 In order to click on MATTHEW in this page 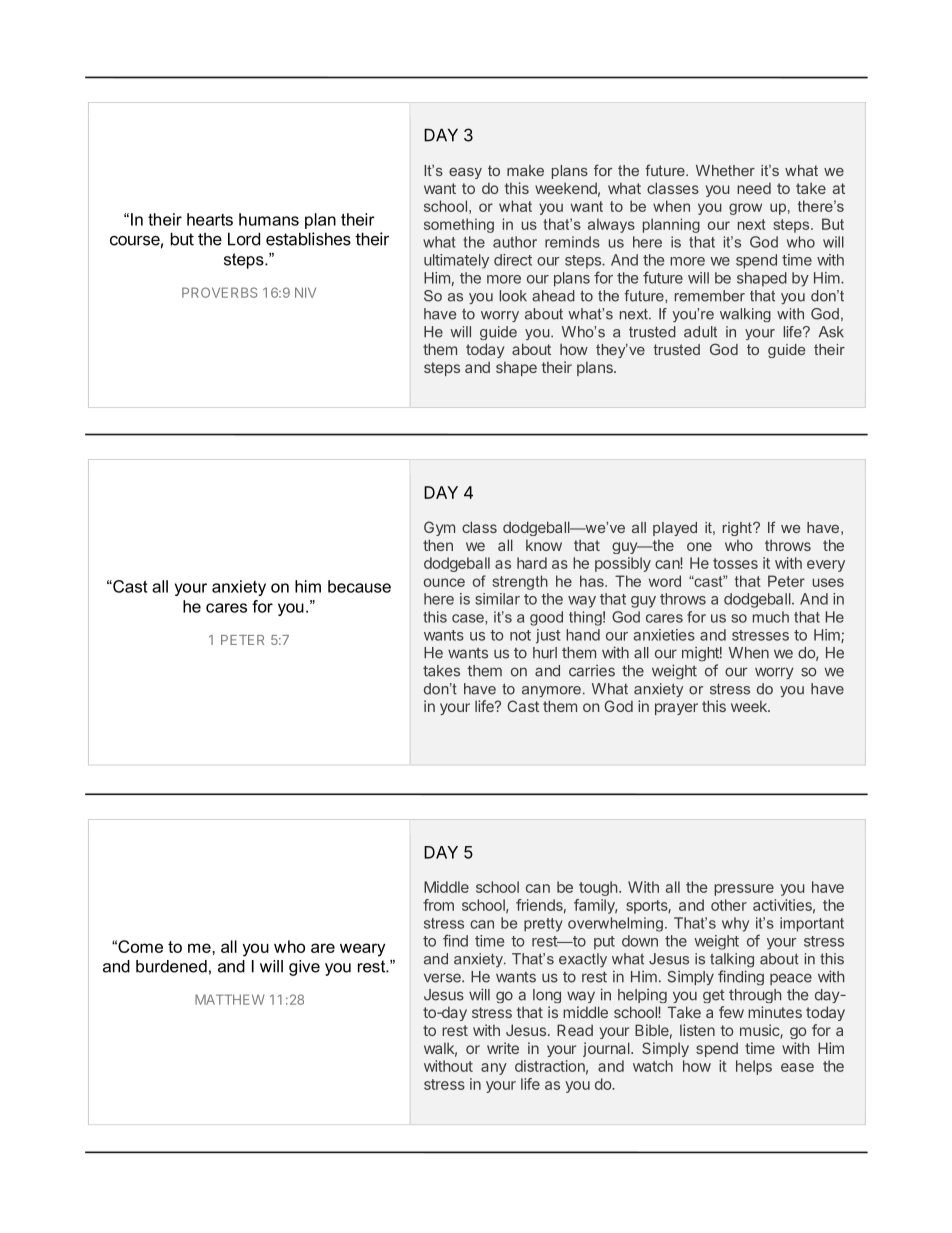, I will do `click(230, 999)`.
